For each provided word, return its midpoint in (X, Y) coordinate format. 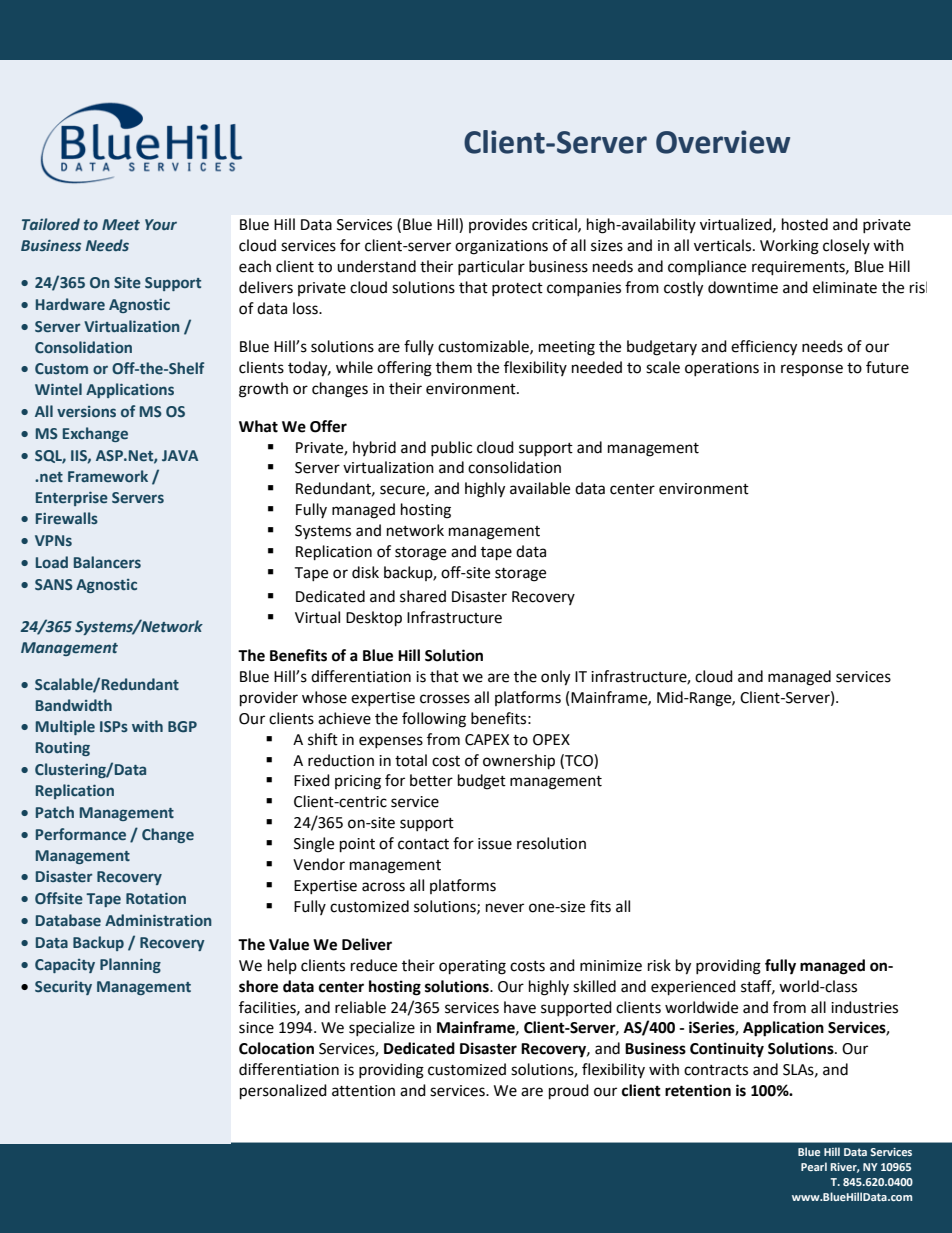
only (555, 678)
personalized (283, 1092)
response (812, 370)
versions (86, 411)
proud (569, 1092)
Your (161, 224)
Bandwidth (74, 705)
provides (498, 225)
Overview (723, 142)
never (505, 908)
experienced (693, 988)
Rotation (156, 898)
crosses (445, 699)
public (451, 448)
